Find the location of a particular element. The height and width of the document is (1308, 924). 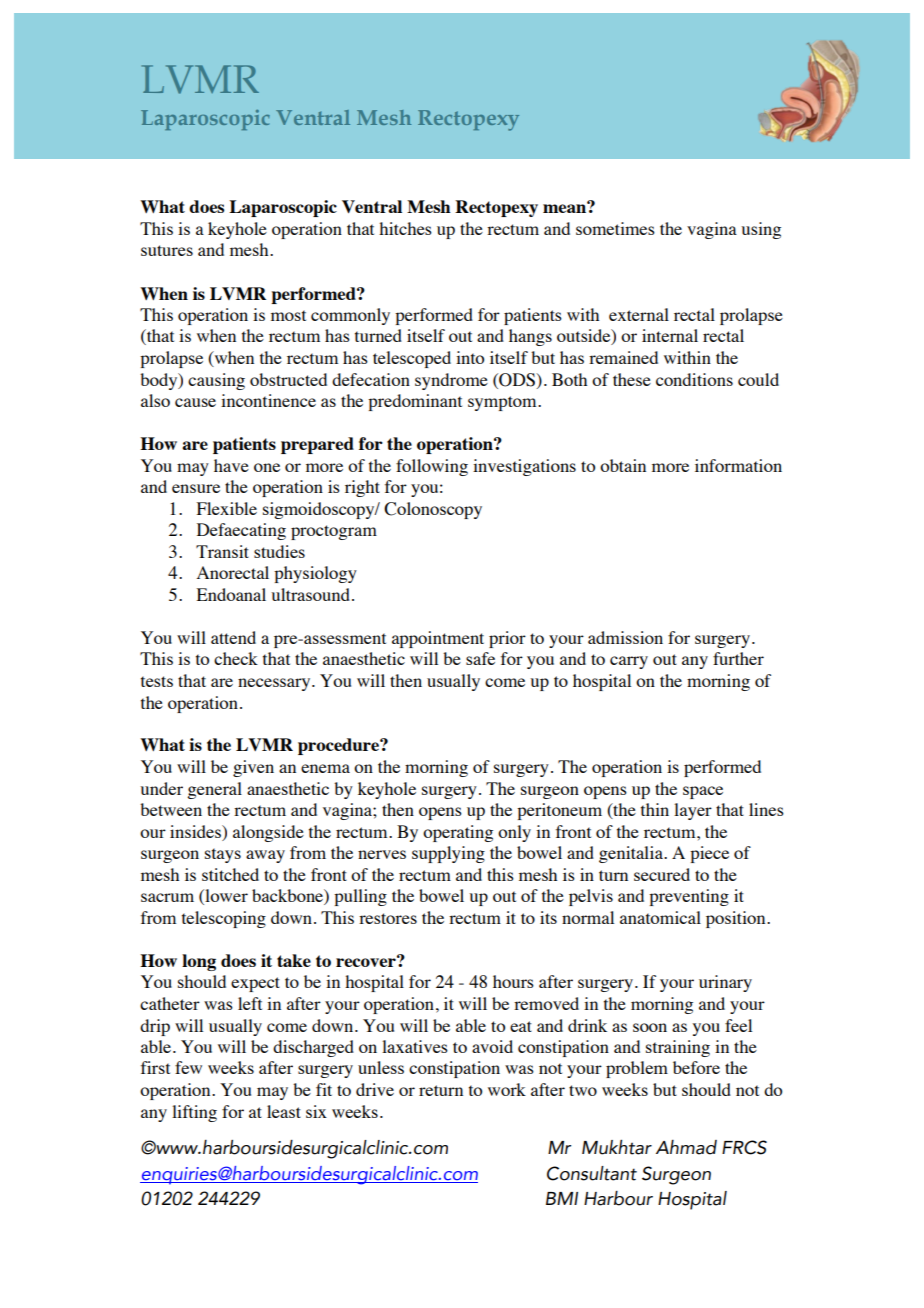

lifting is located at coordinates (194, 1113).
